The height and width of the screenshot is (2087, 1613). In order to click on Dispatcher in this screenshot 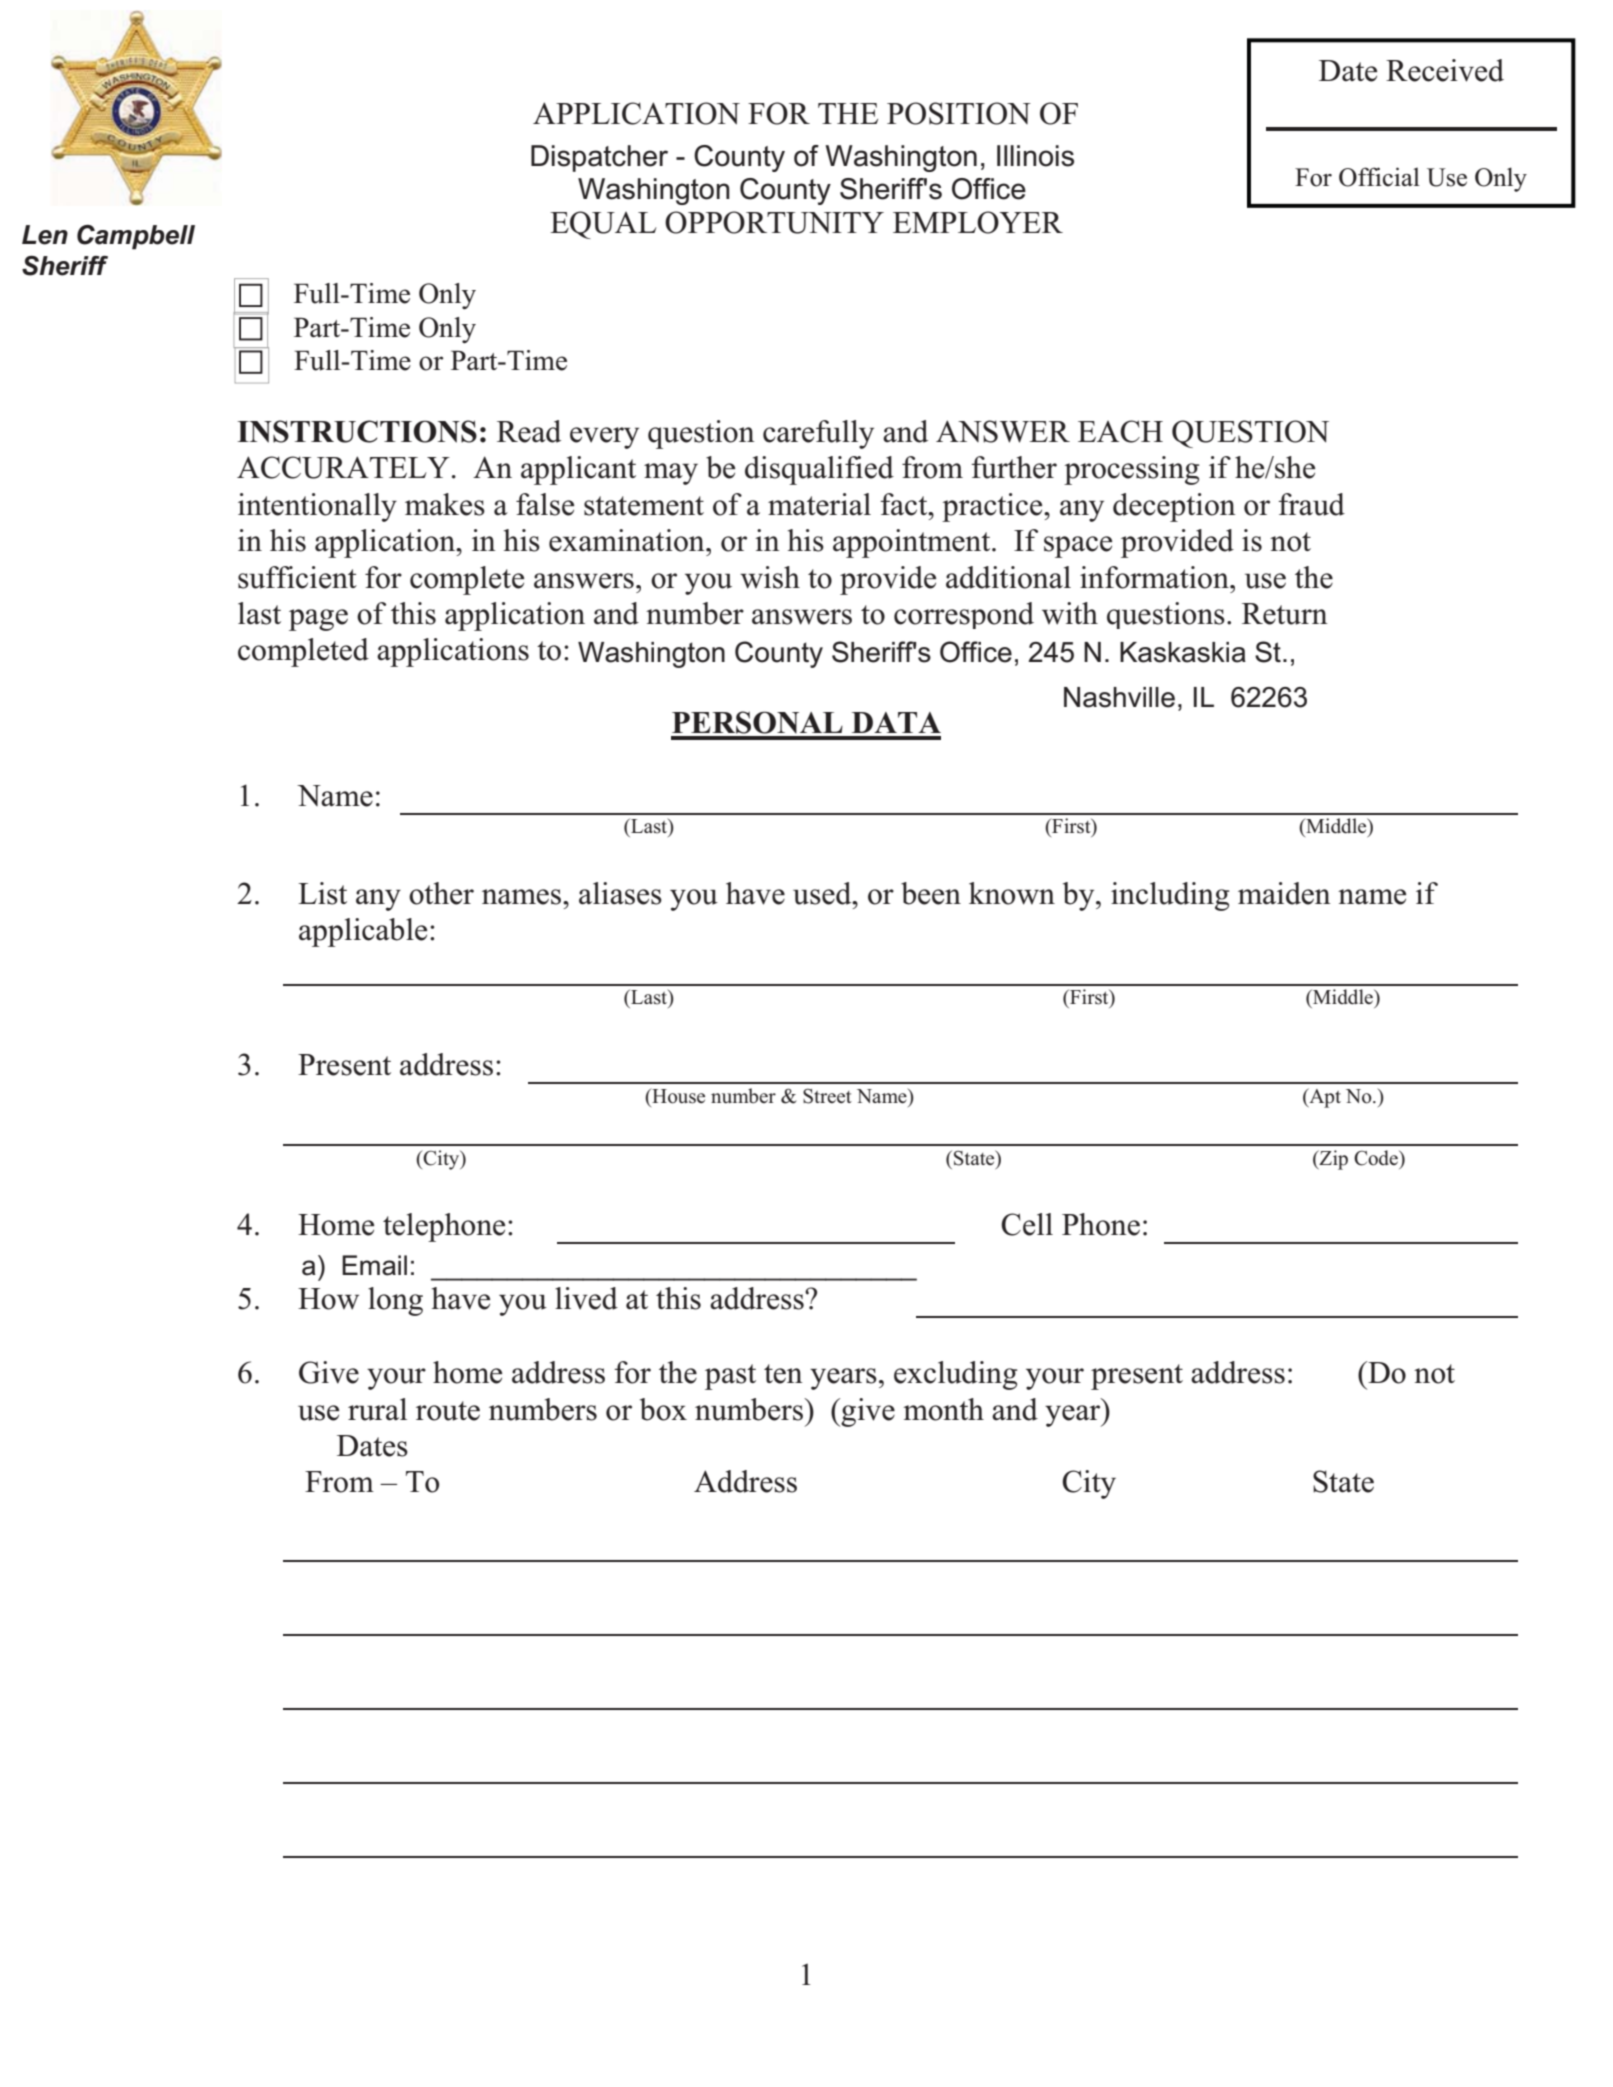, I will do `click(599, 158)`.
